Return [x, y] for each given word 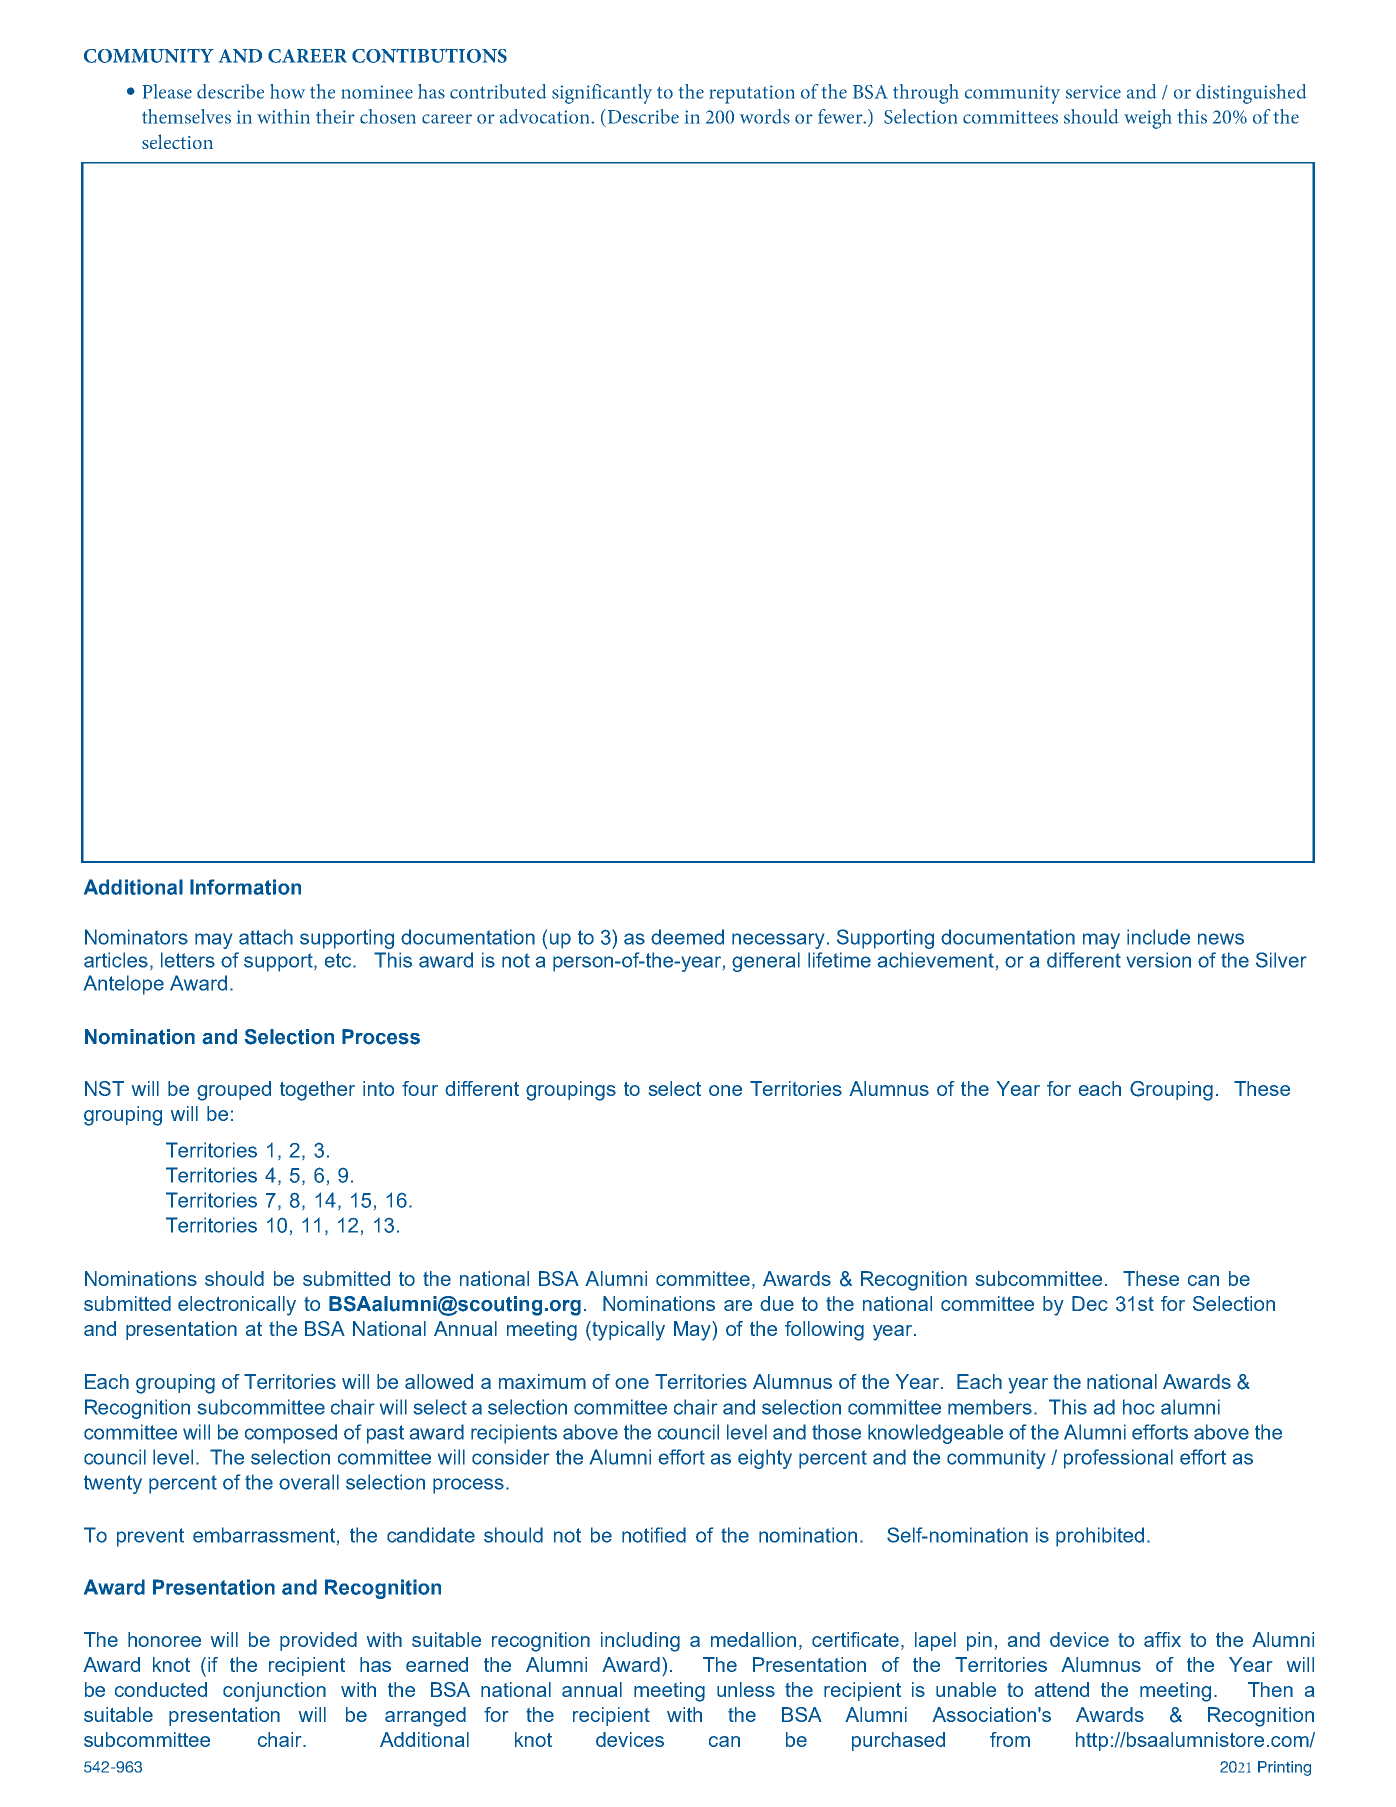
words [765, 116]
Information [245, 887]
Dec [1090, 1303]
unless [746, 1689]
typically [627, 1331]
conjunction [274, 1692]
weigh [1148, 119]
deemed [687, 937]
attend [1062, 1689]
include [1158, 937]
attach [266, 937]
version [1158, 960]
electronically [237, 1306]
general [766, 962]
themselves [186, 116]
